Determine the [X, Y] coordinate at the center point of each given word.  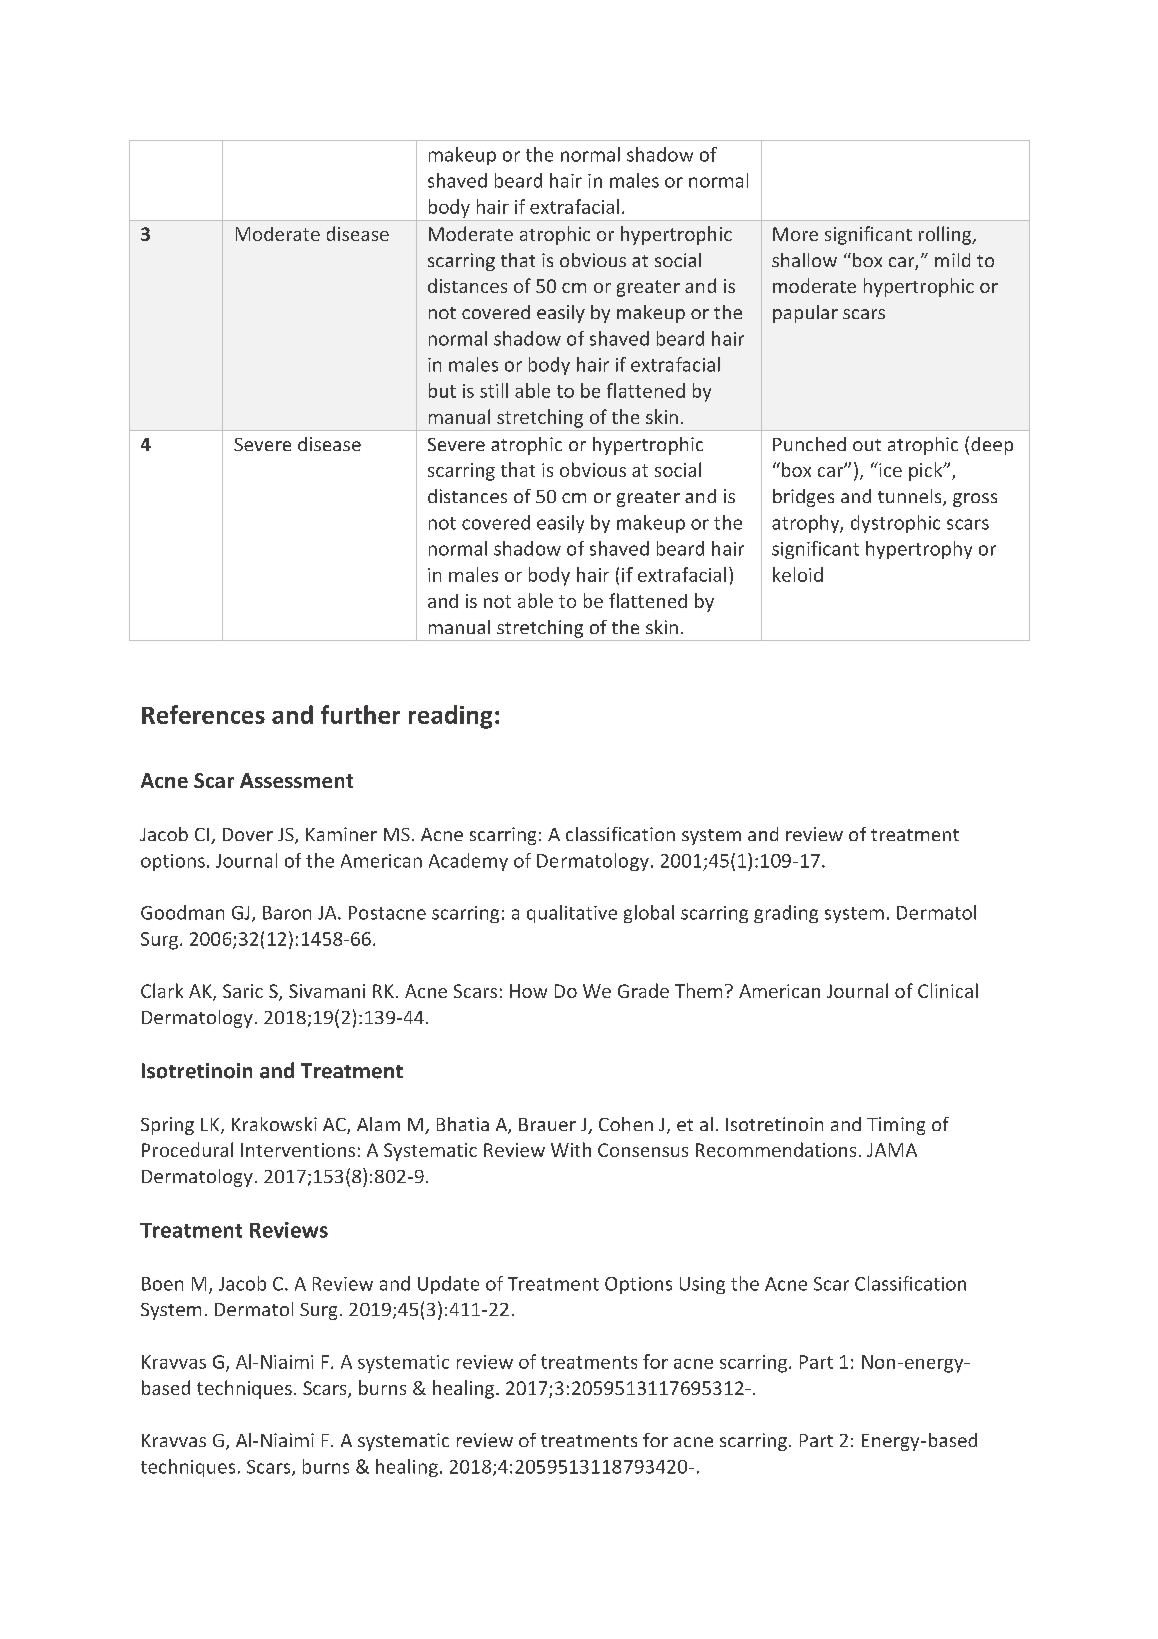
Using [702, 1285]
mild [952, 260]
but [442, 390]
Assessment [296, 780]
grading [786, 914]
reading [450, 717]
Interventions [298, 1150]
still [494, 390]
